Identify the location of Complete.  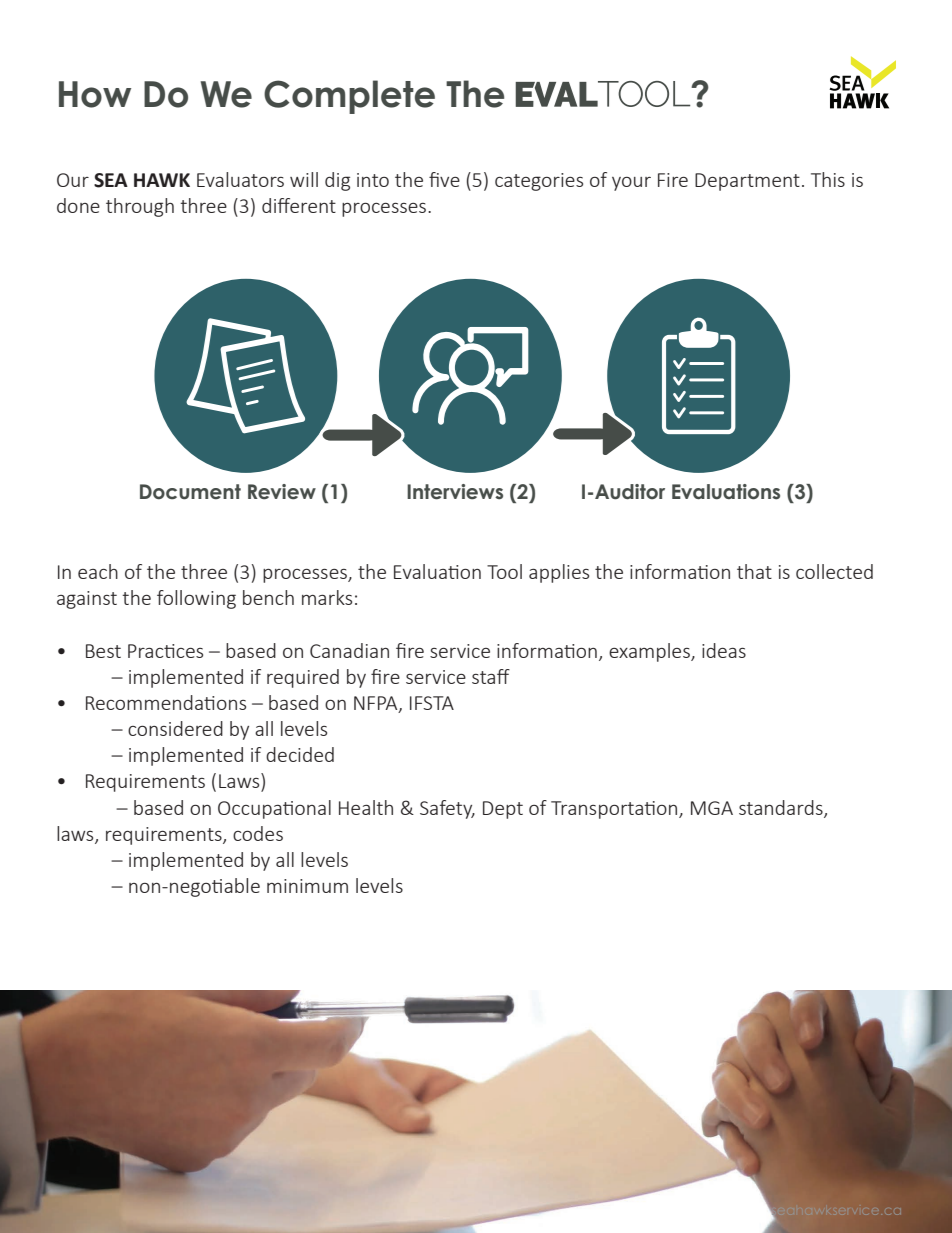
(349, 97).
